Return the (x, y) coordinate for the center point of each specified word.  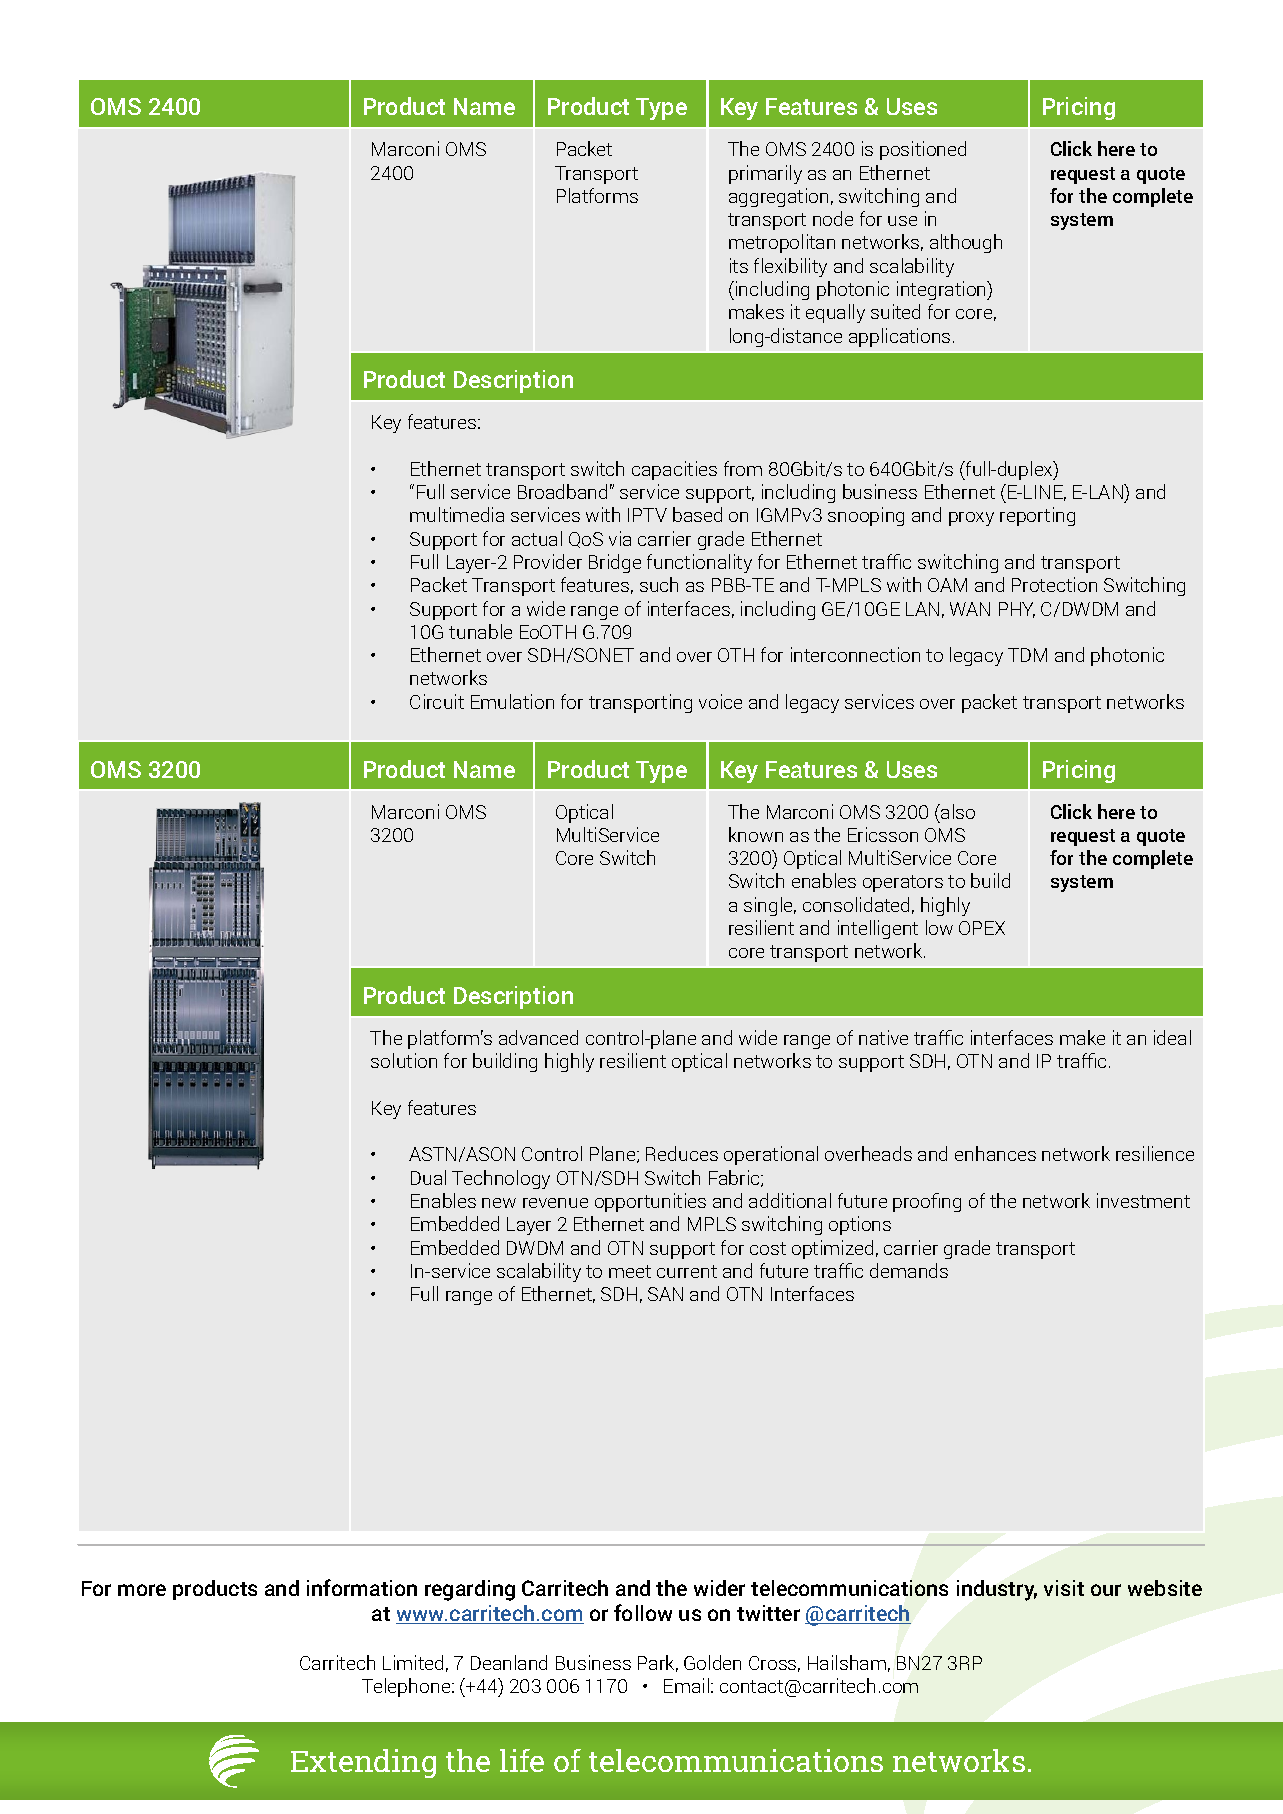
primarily (765, 174)
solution (404, 1060)
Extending (363, 1763)
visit (1064, 1588)
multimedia (457, 514)
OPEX (982, 928)
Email (686, 1685)
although (966, 243)
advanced (538, 1037)
